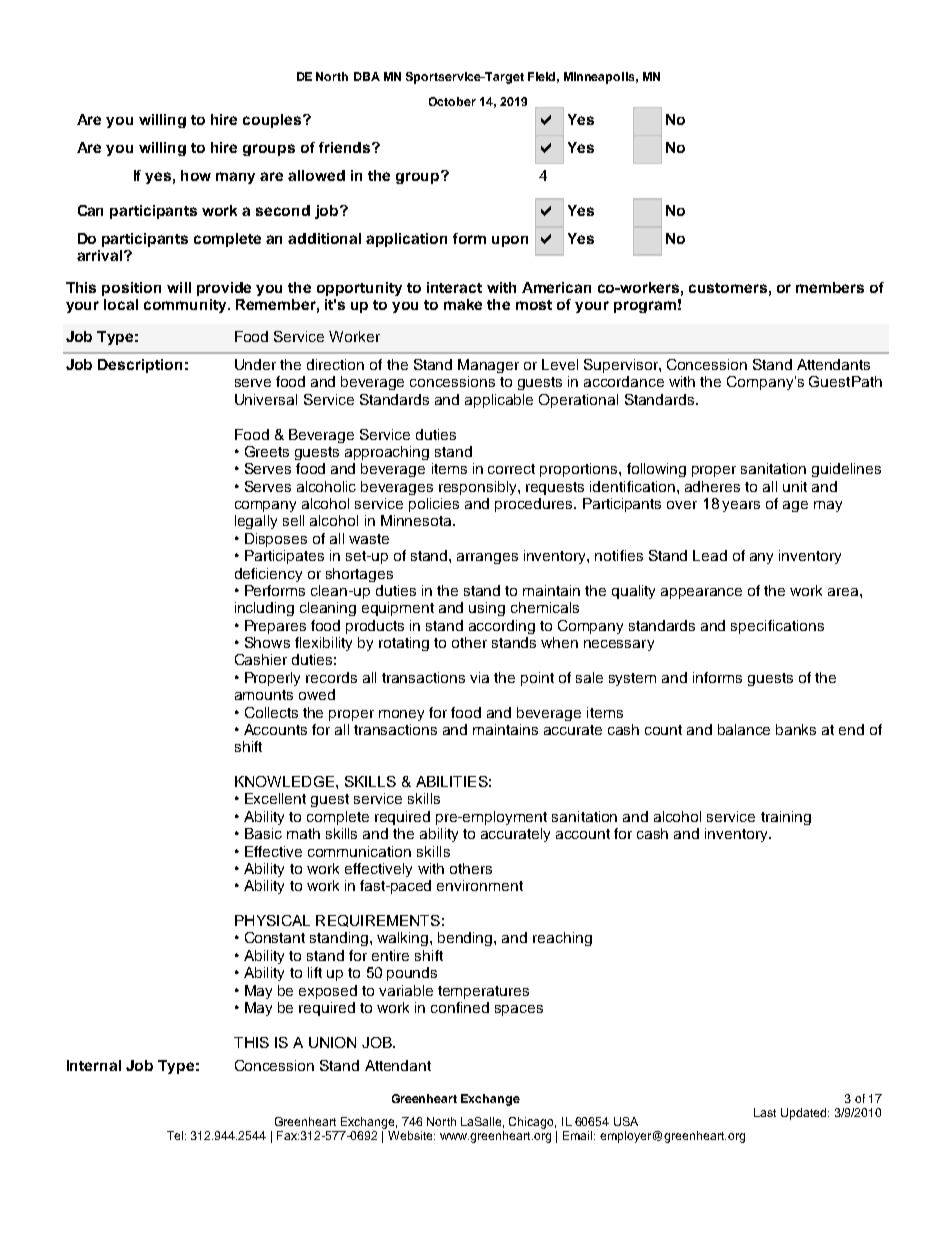  Describe the element at coordinates (744, 729) in the image. I see `balance` at that location.
